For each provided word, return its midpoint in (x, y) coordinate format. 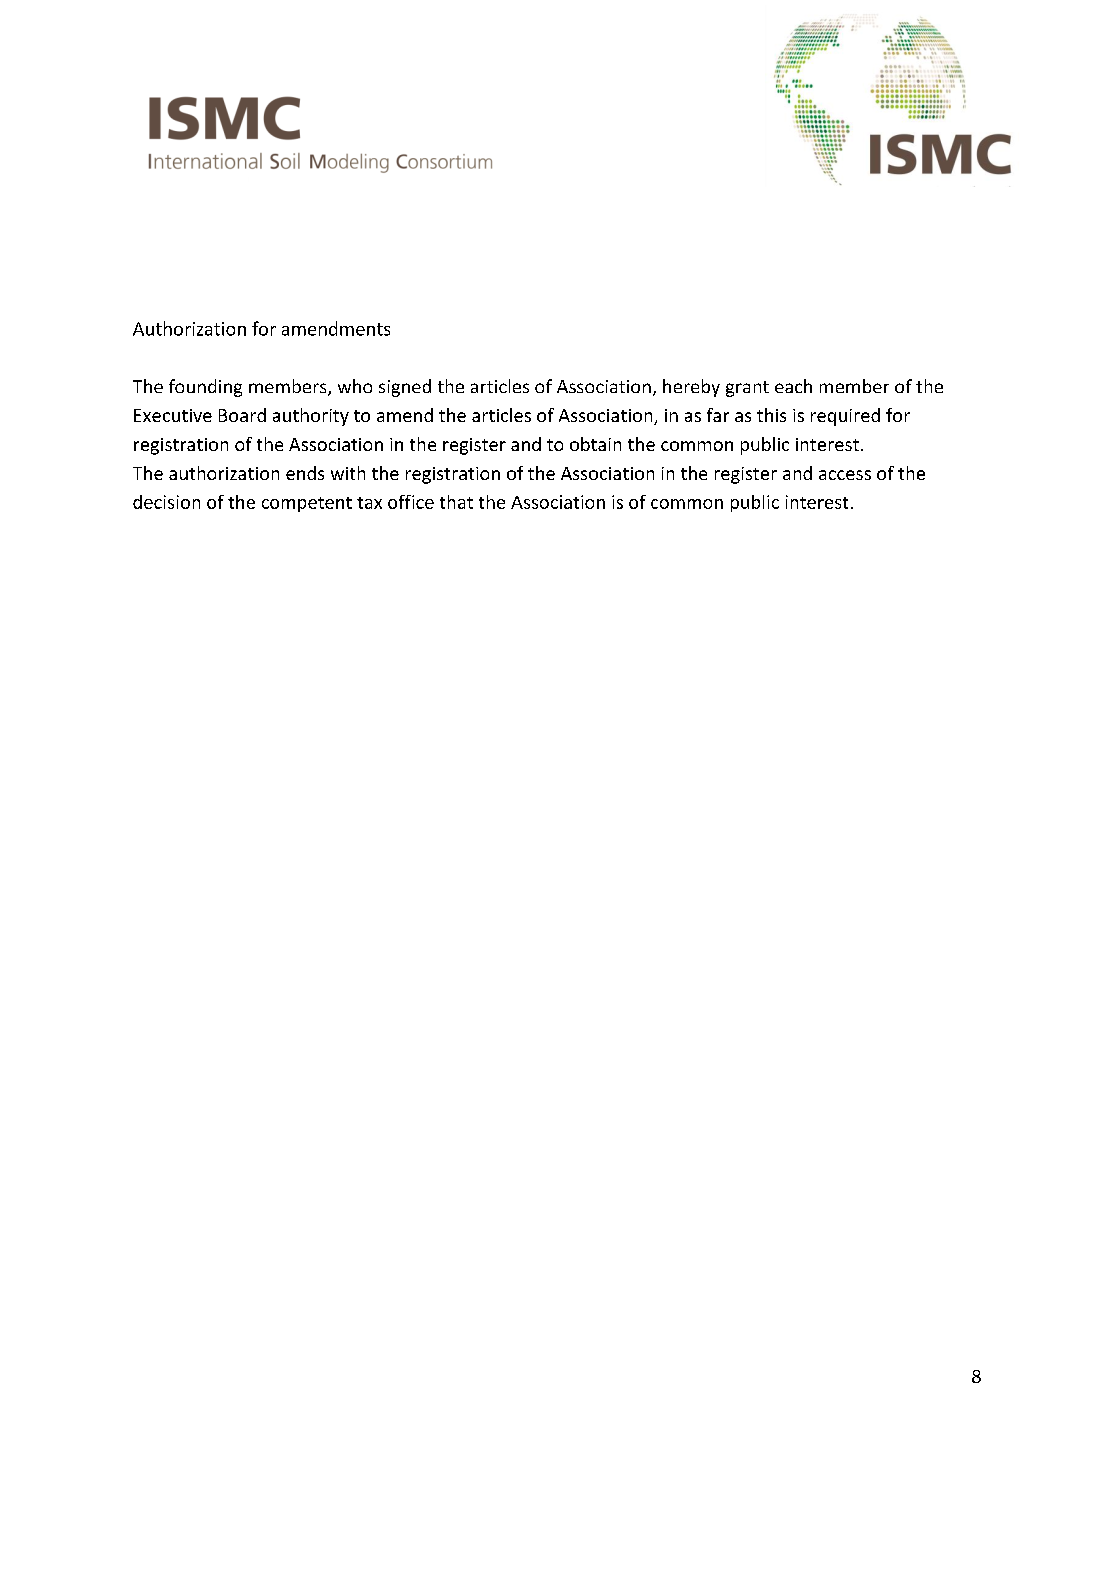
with (348, 473)
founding (205, 388)
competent (307, 504)
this (771, 415)
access (845, 475)
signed (405, 388)
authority (311, 417)
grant (747, 389)
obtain (595, 444)
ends (305, 473)
